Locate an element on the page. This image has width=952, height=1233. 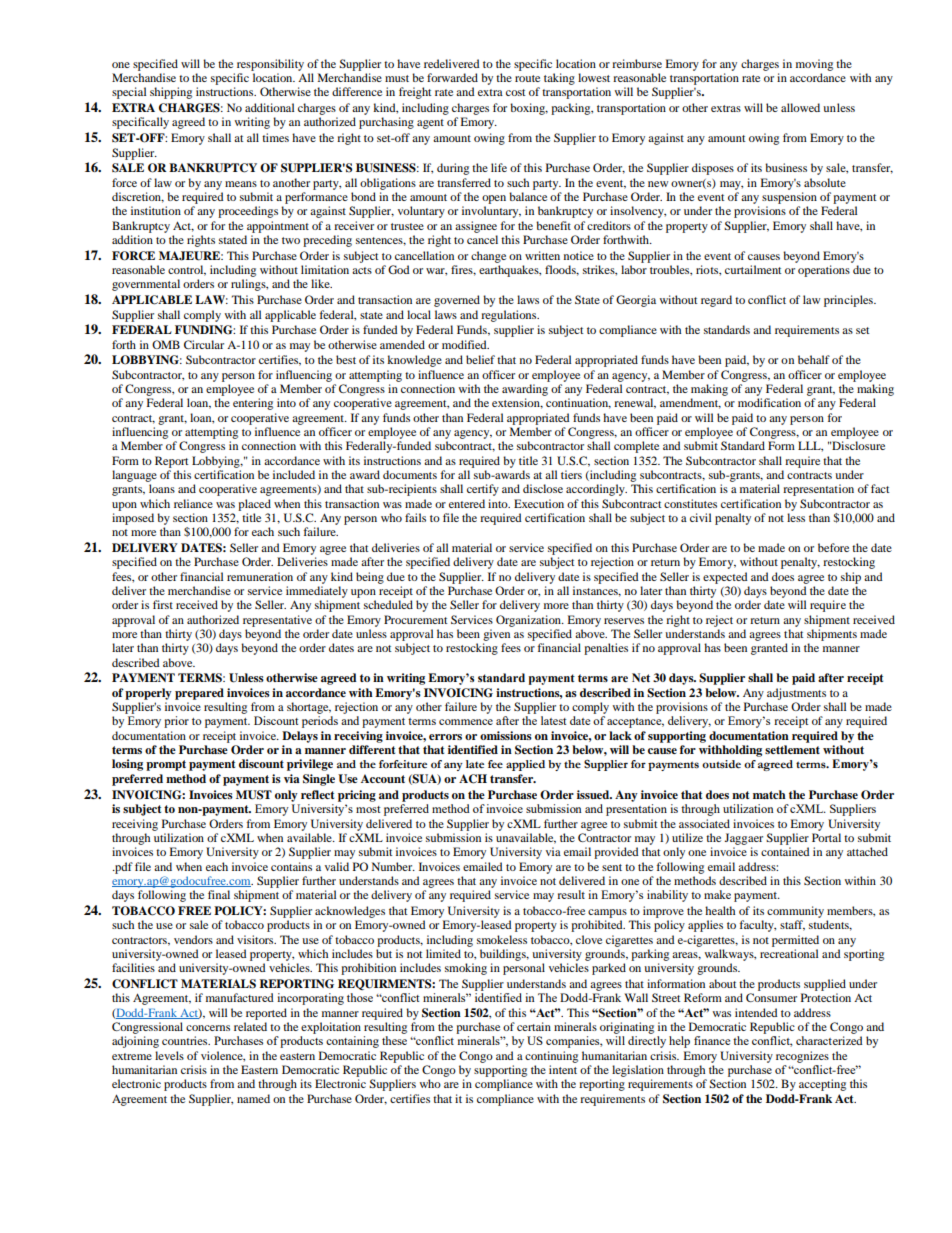
contained is located at coordinates (785, 851).
